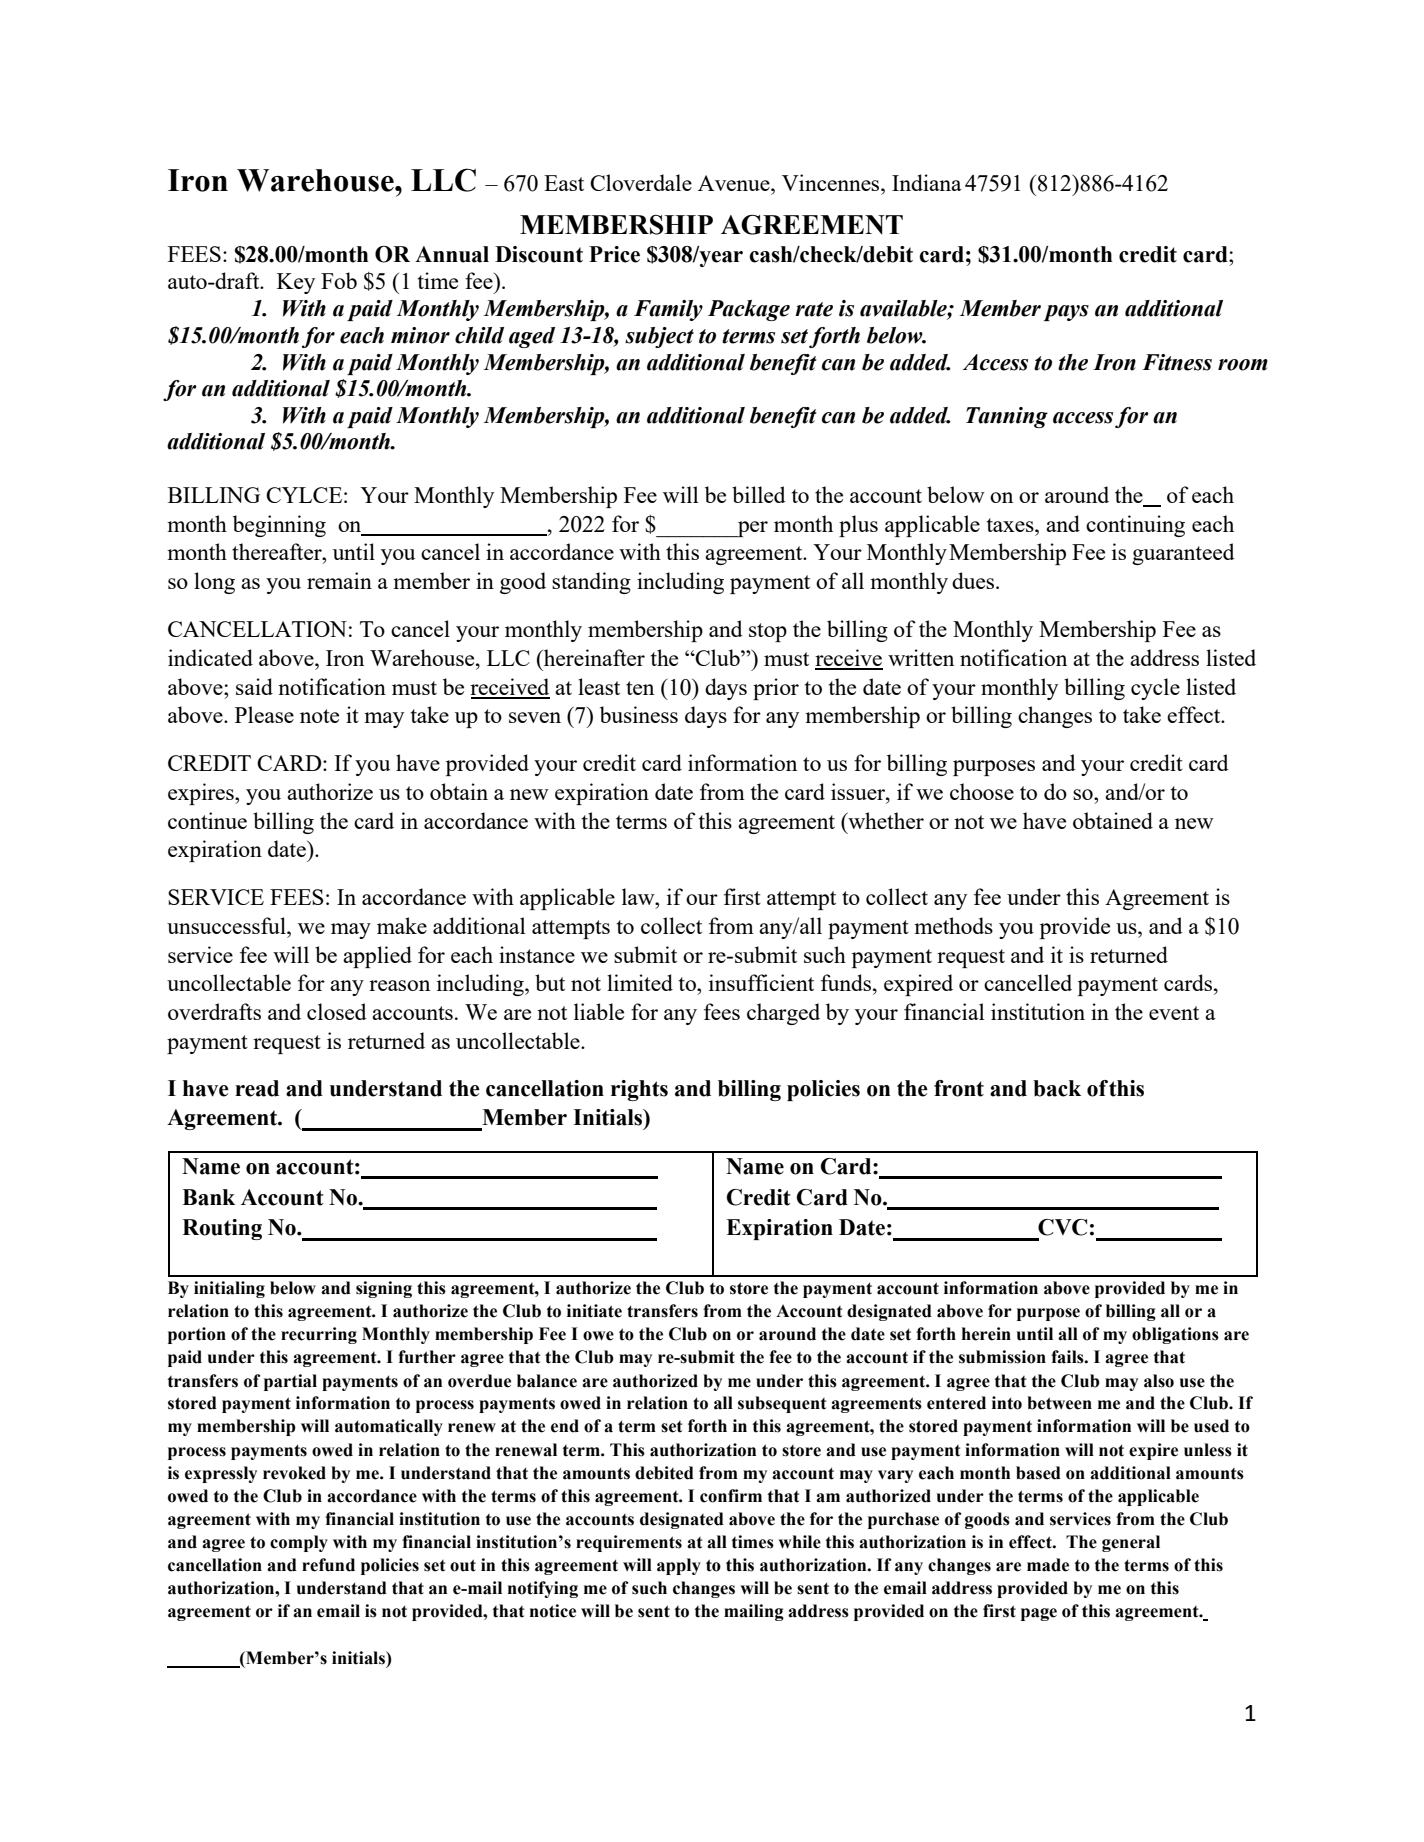 Image resolution: width=1424 pixels, height=1842 pixels. I want to click on pays, so click(1066, 313).
